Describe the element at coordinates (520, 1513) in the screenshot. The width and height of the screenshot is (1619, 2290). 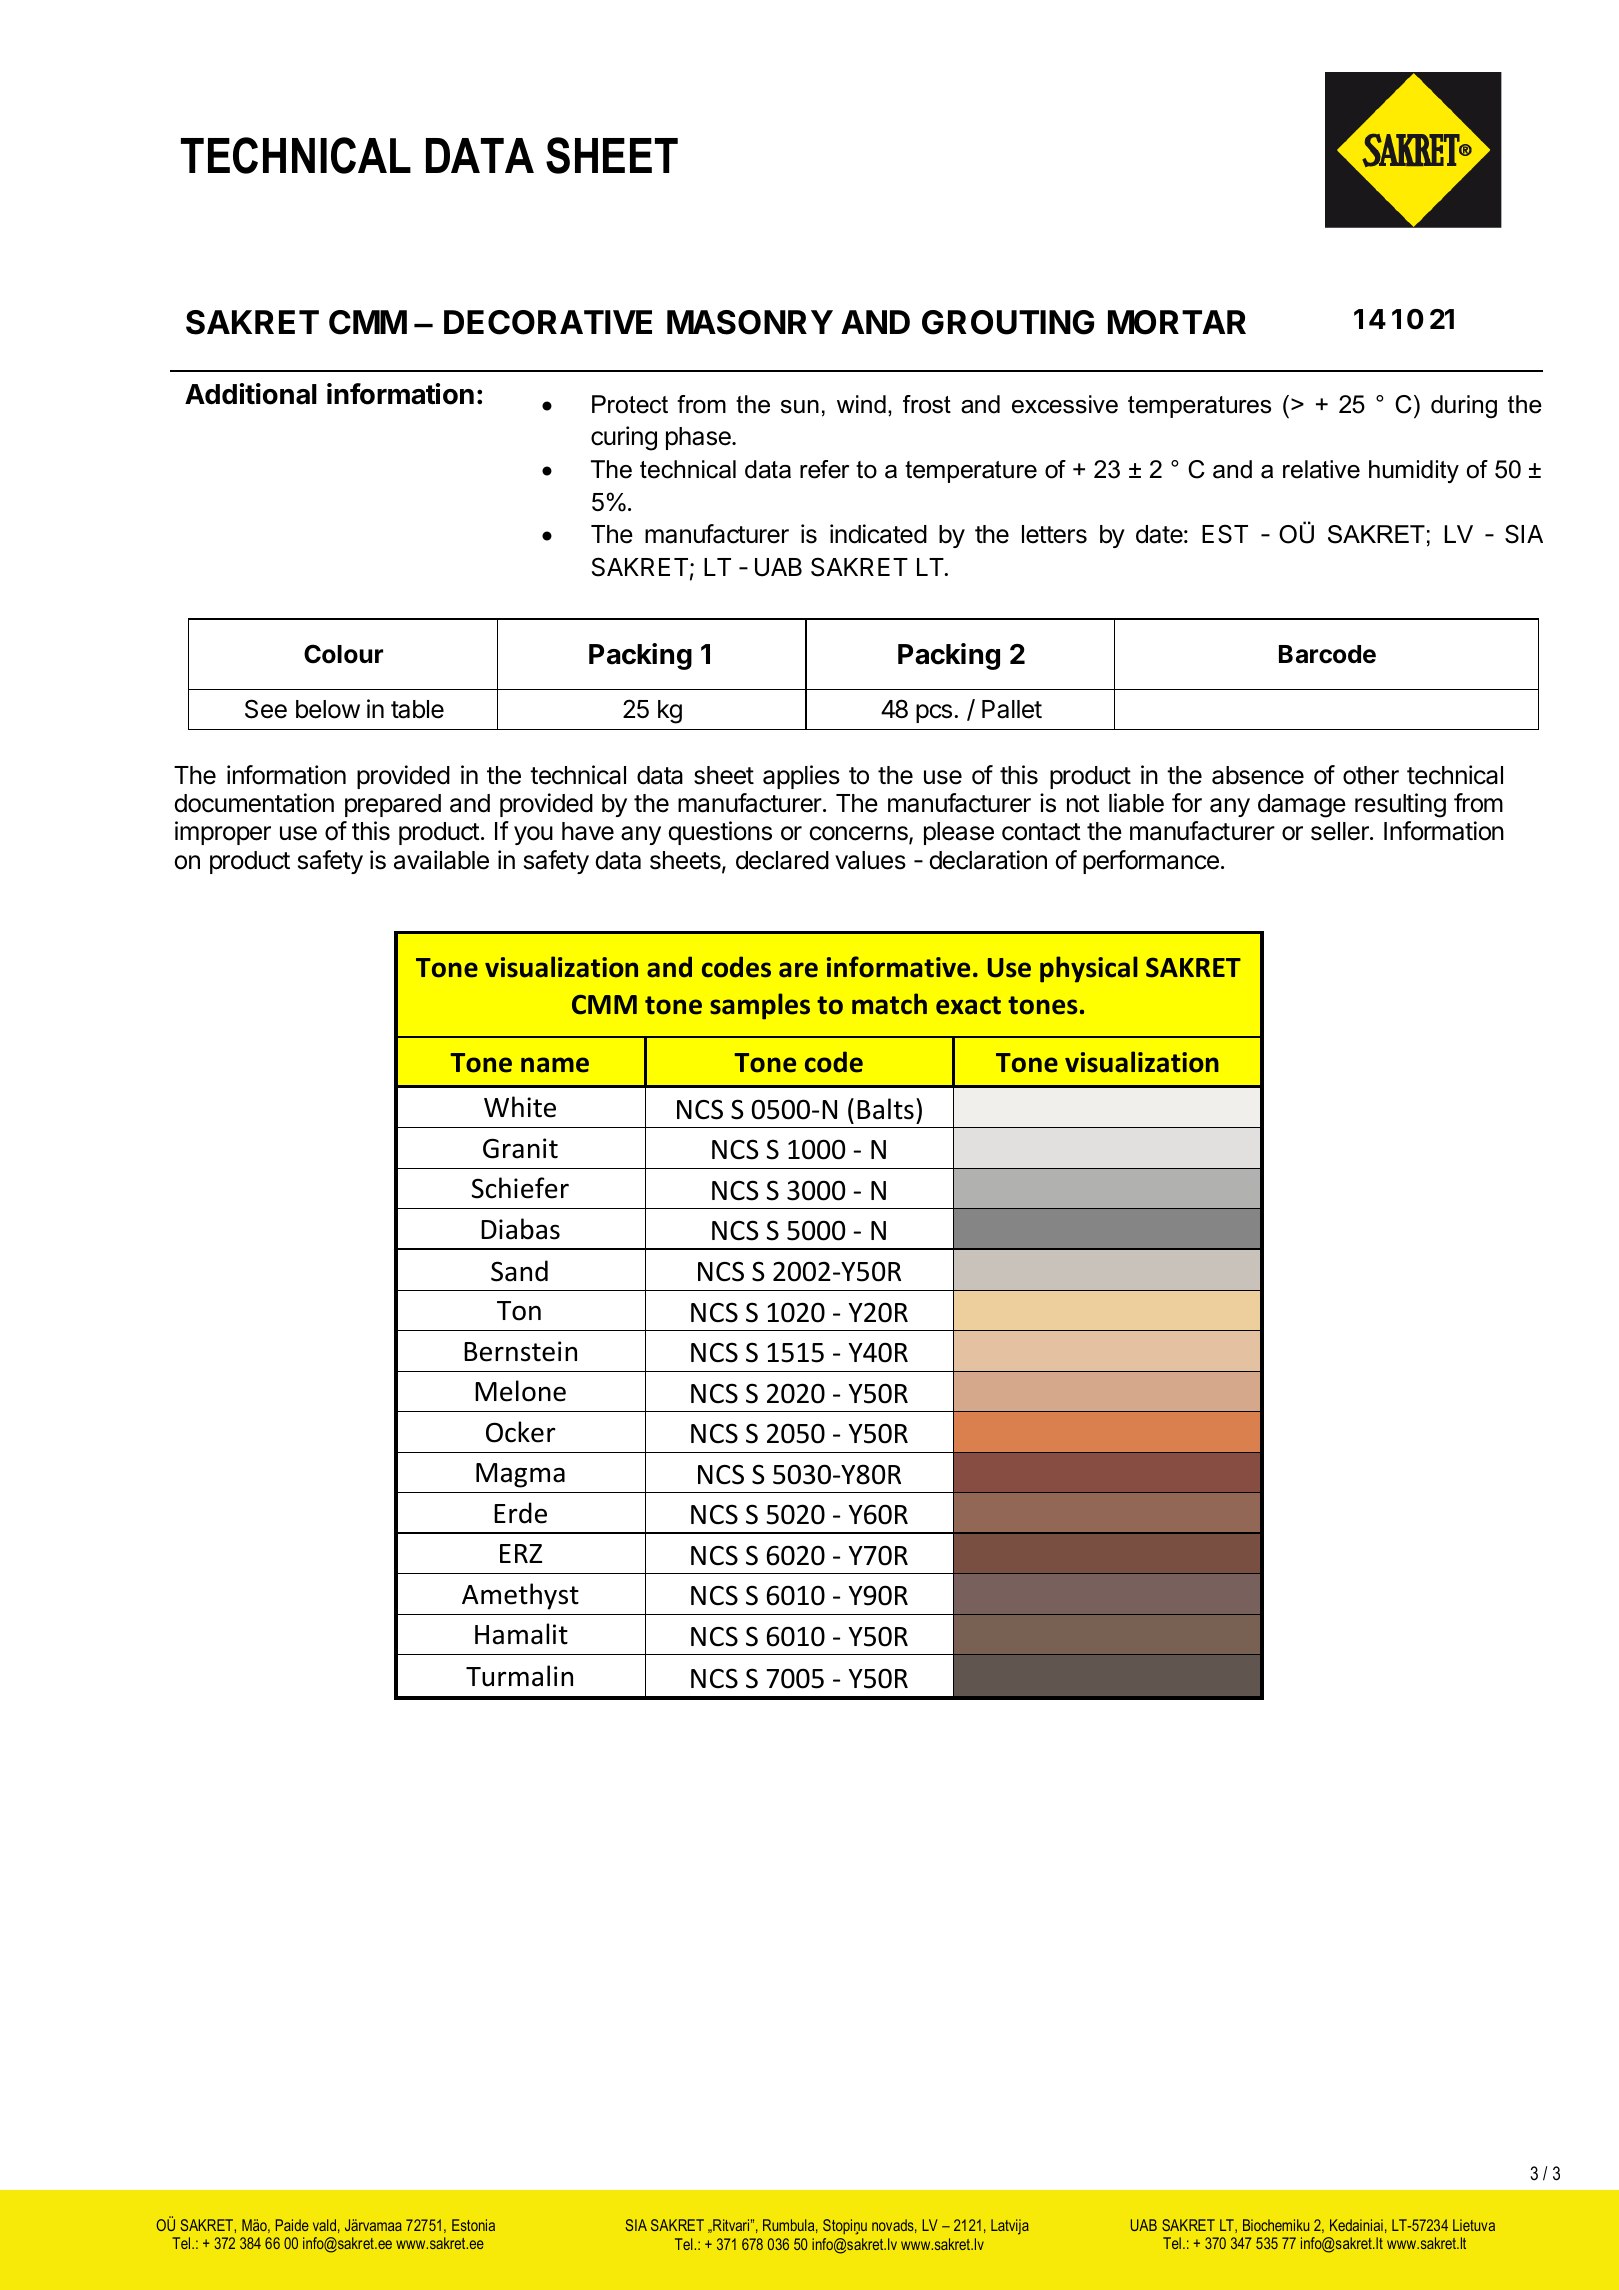
I see `Erde` at that location.
